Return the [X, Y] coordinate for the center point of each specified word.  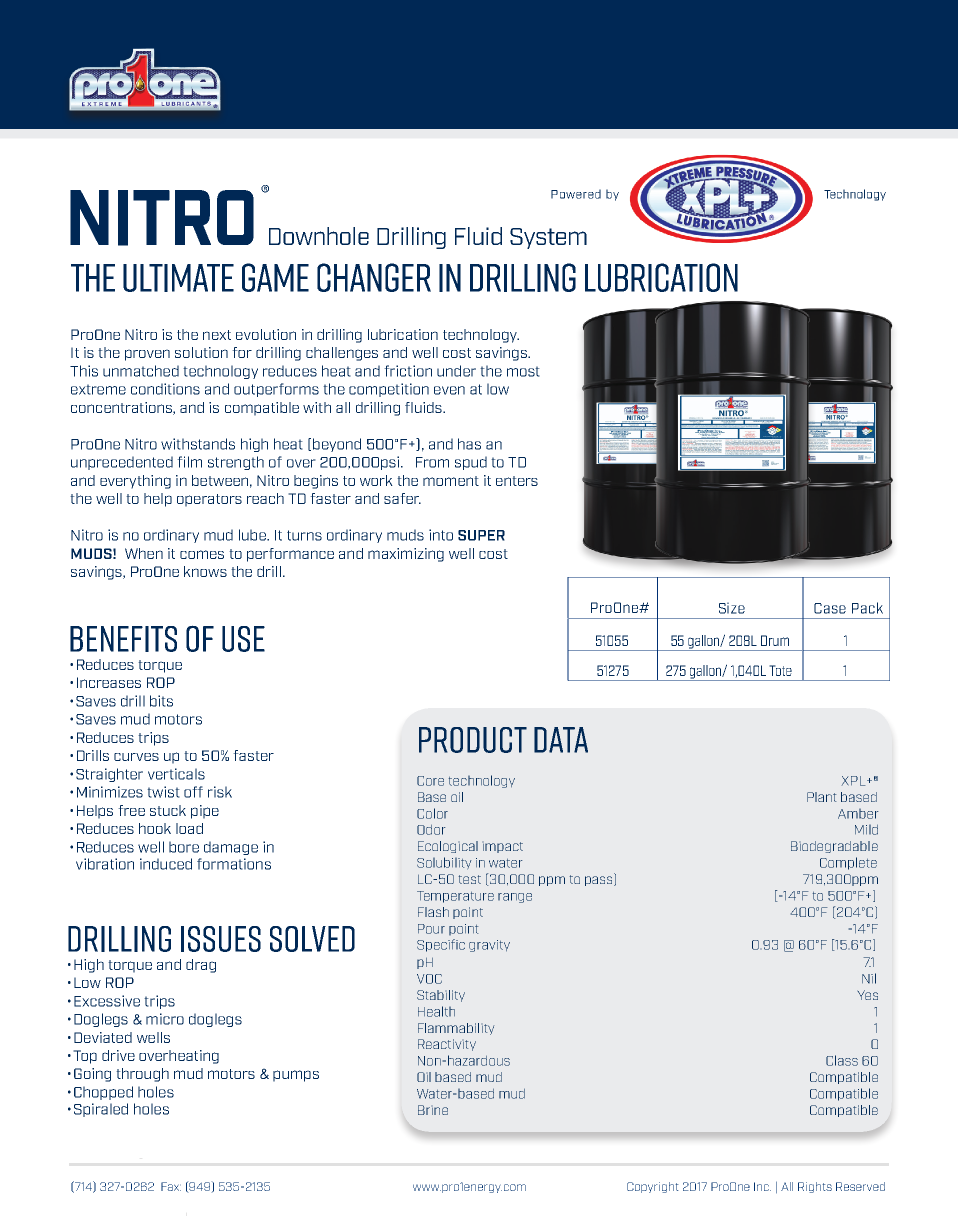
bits [161, 701]
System [548, 238]
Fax [171, 1186]
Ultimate [178, 278]
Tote [780, 670]
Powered [576, 194]
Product [473, 740]
